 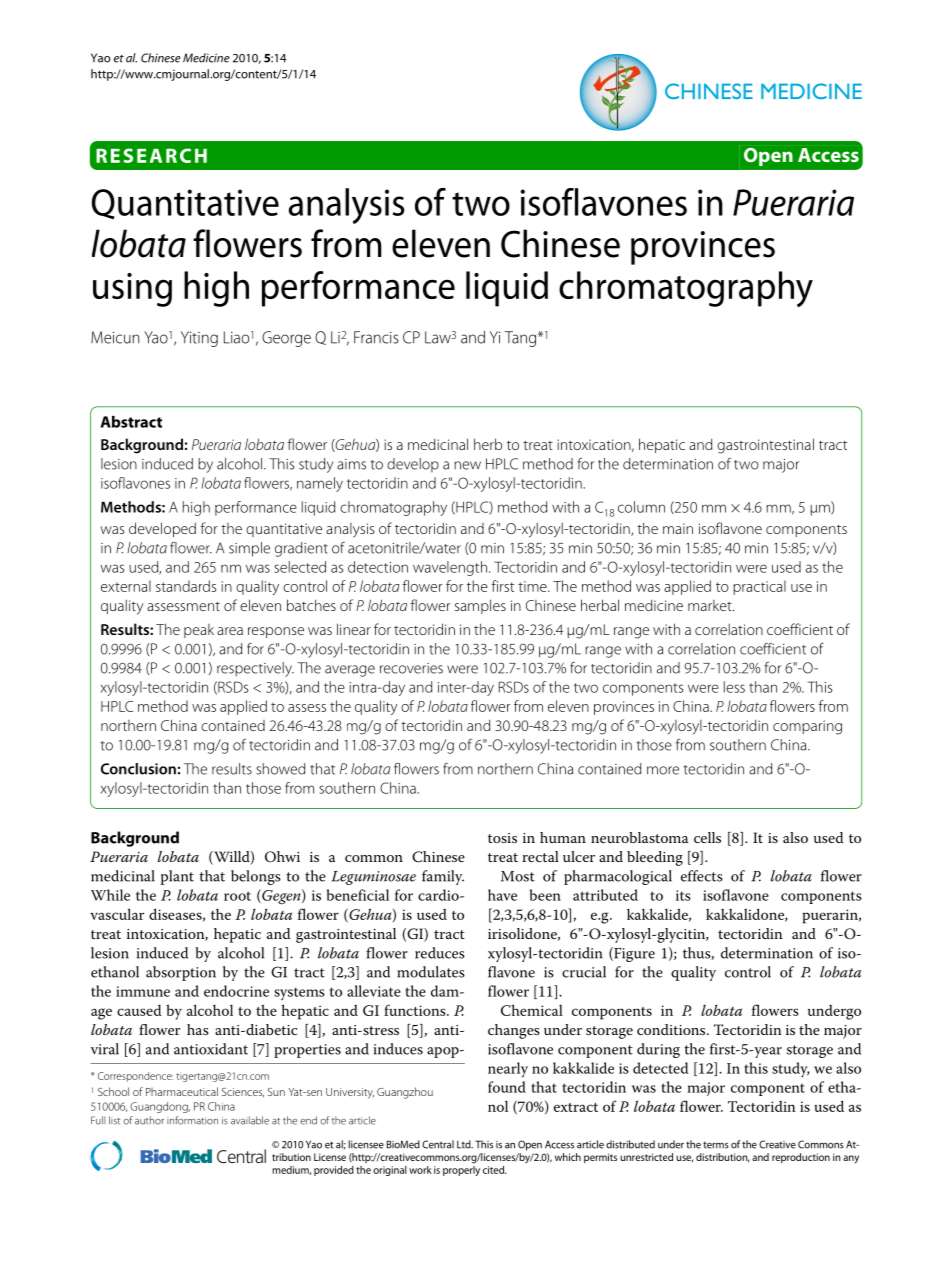 I want to click on Francis, so click(x=376, y=337).
